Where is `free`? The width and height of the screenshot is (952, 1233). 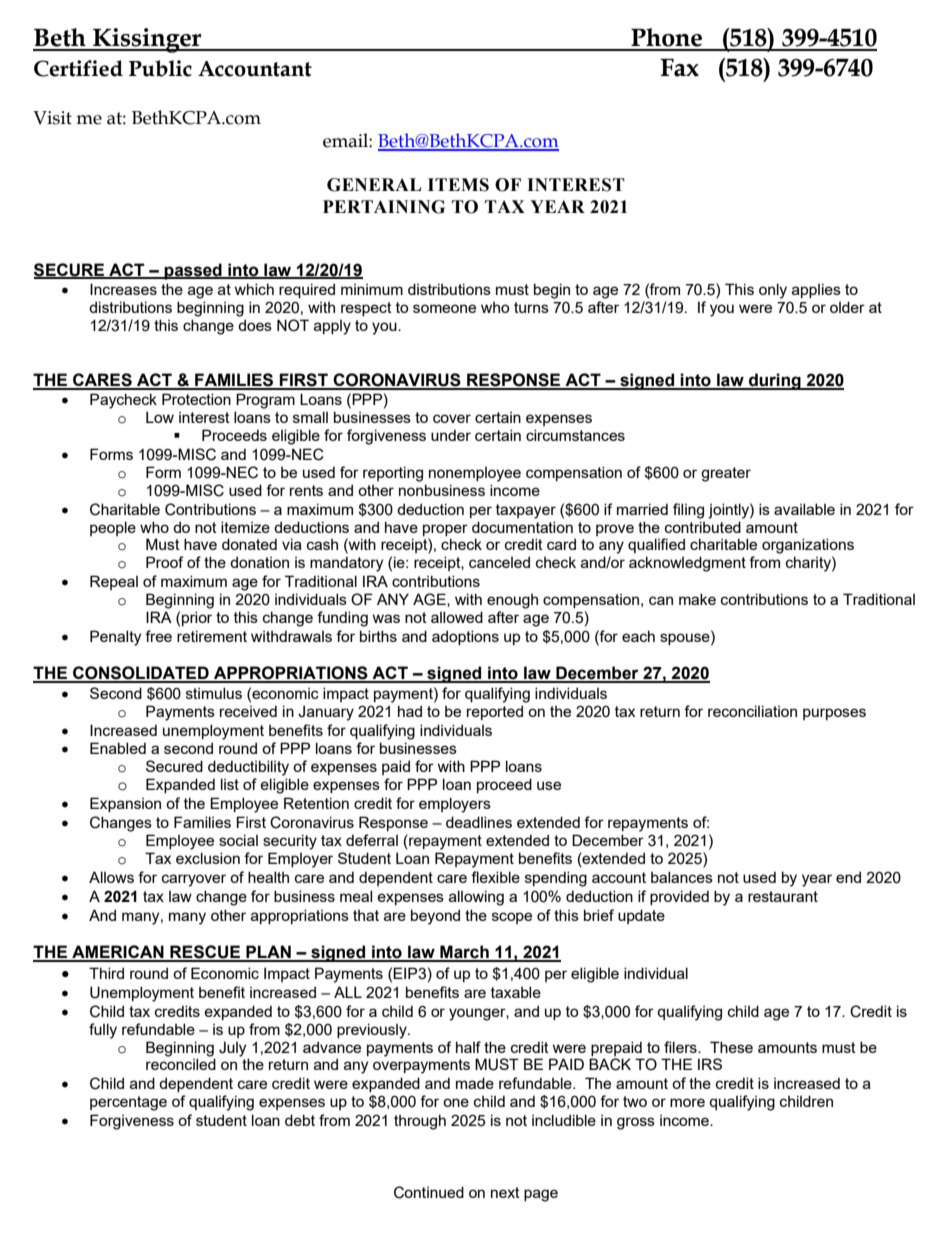
free is located at coordinates (158, 636).
